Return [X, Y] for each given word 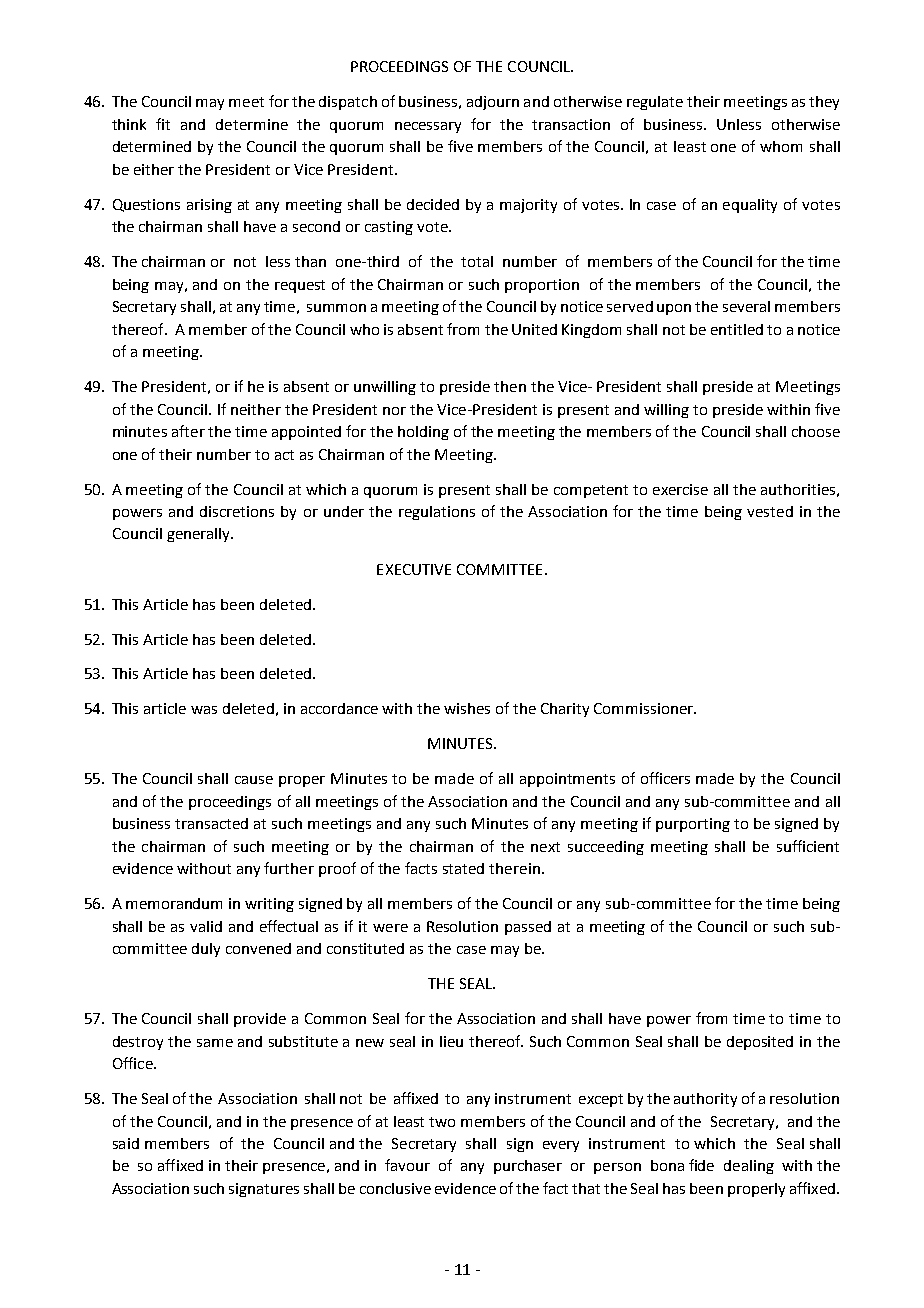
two [442, 1122]
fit [163, 124]
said [126, 1143]
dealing [749, 1167]
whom [781, 146]
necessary [428, 127]
